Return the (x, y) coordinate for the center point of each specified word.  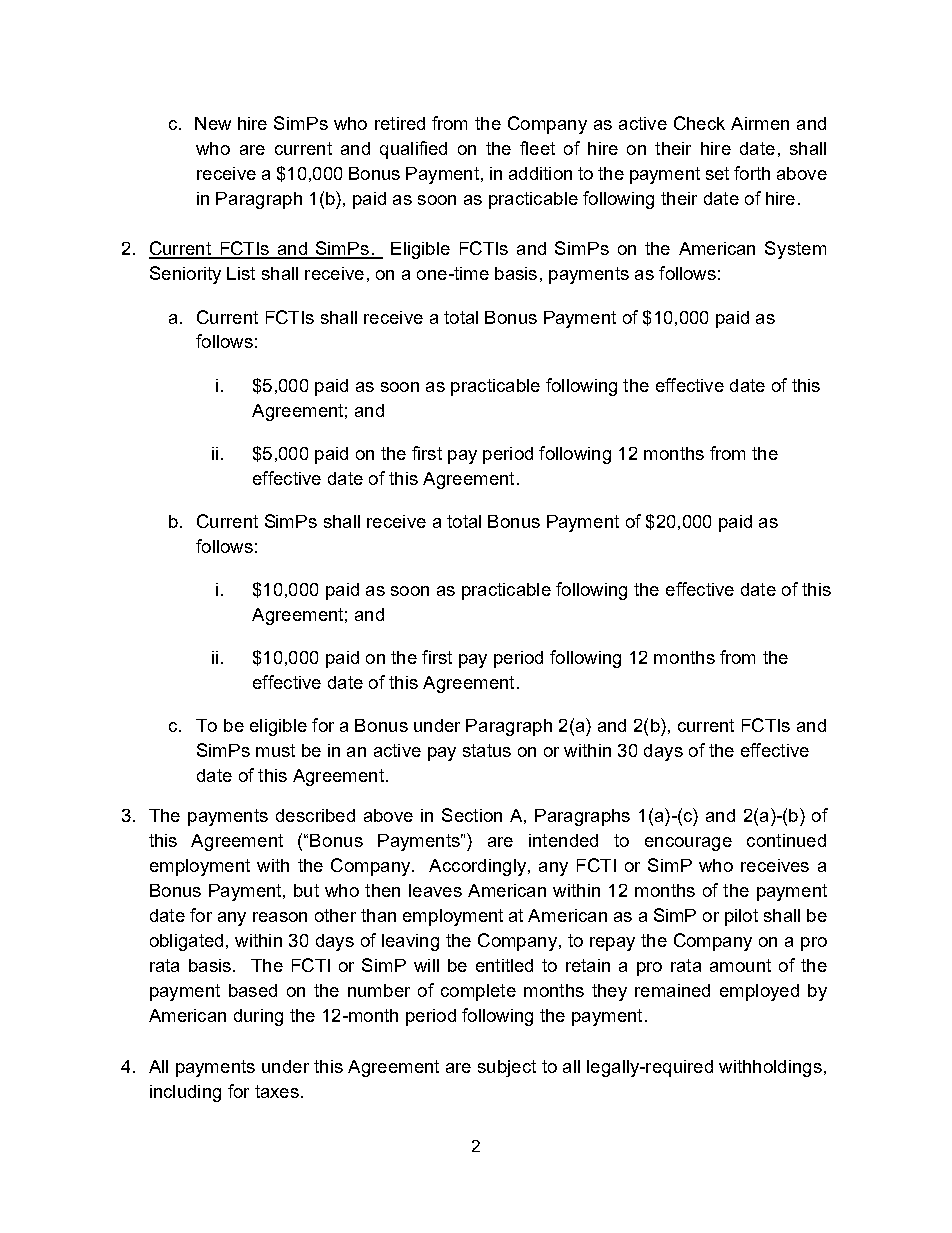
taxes (277, 1091)
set (717, 173)
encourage (688, 844)
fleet (537, 148)
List (241, 273)
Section (472, 815)
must (275, 750)
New (213, 123)
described (315, 815)
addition (540, 173)
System (795, 250)
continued (786, 840)
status (487, 750)
